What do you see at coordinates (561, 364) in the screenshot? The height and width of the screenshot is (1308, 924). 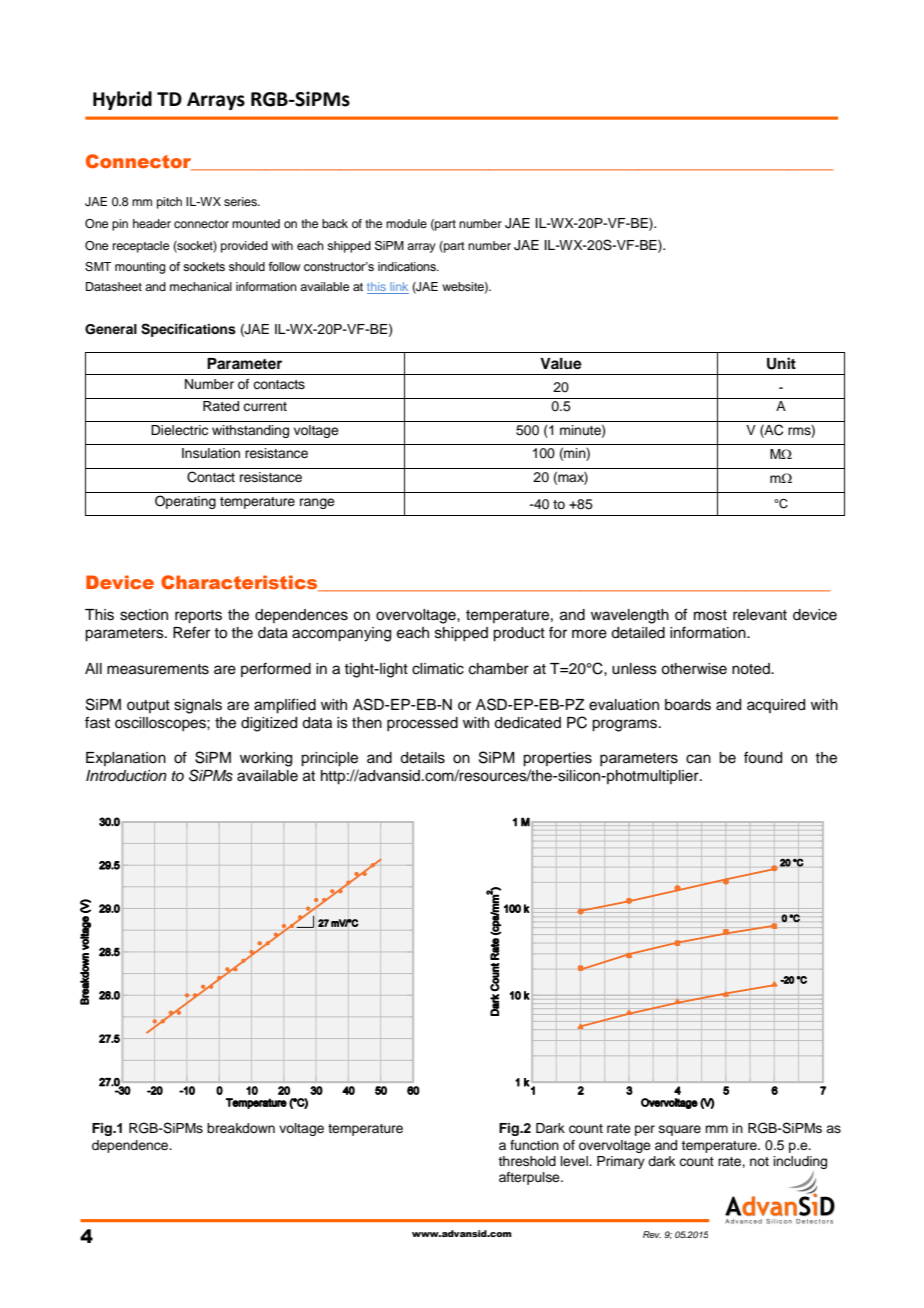 I see `Value` at bounding box center [561, 364].
